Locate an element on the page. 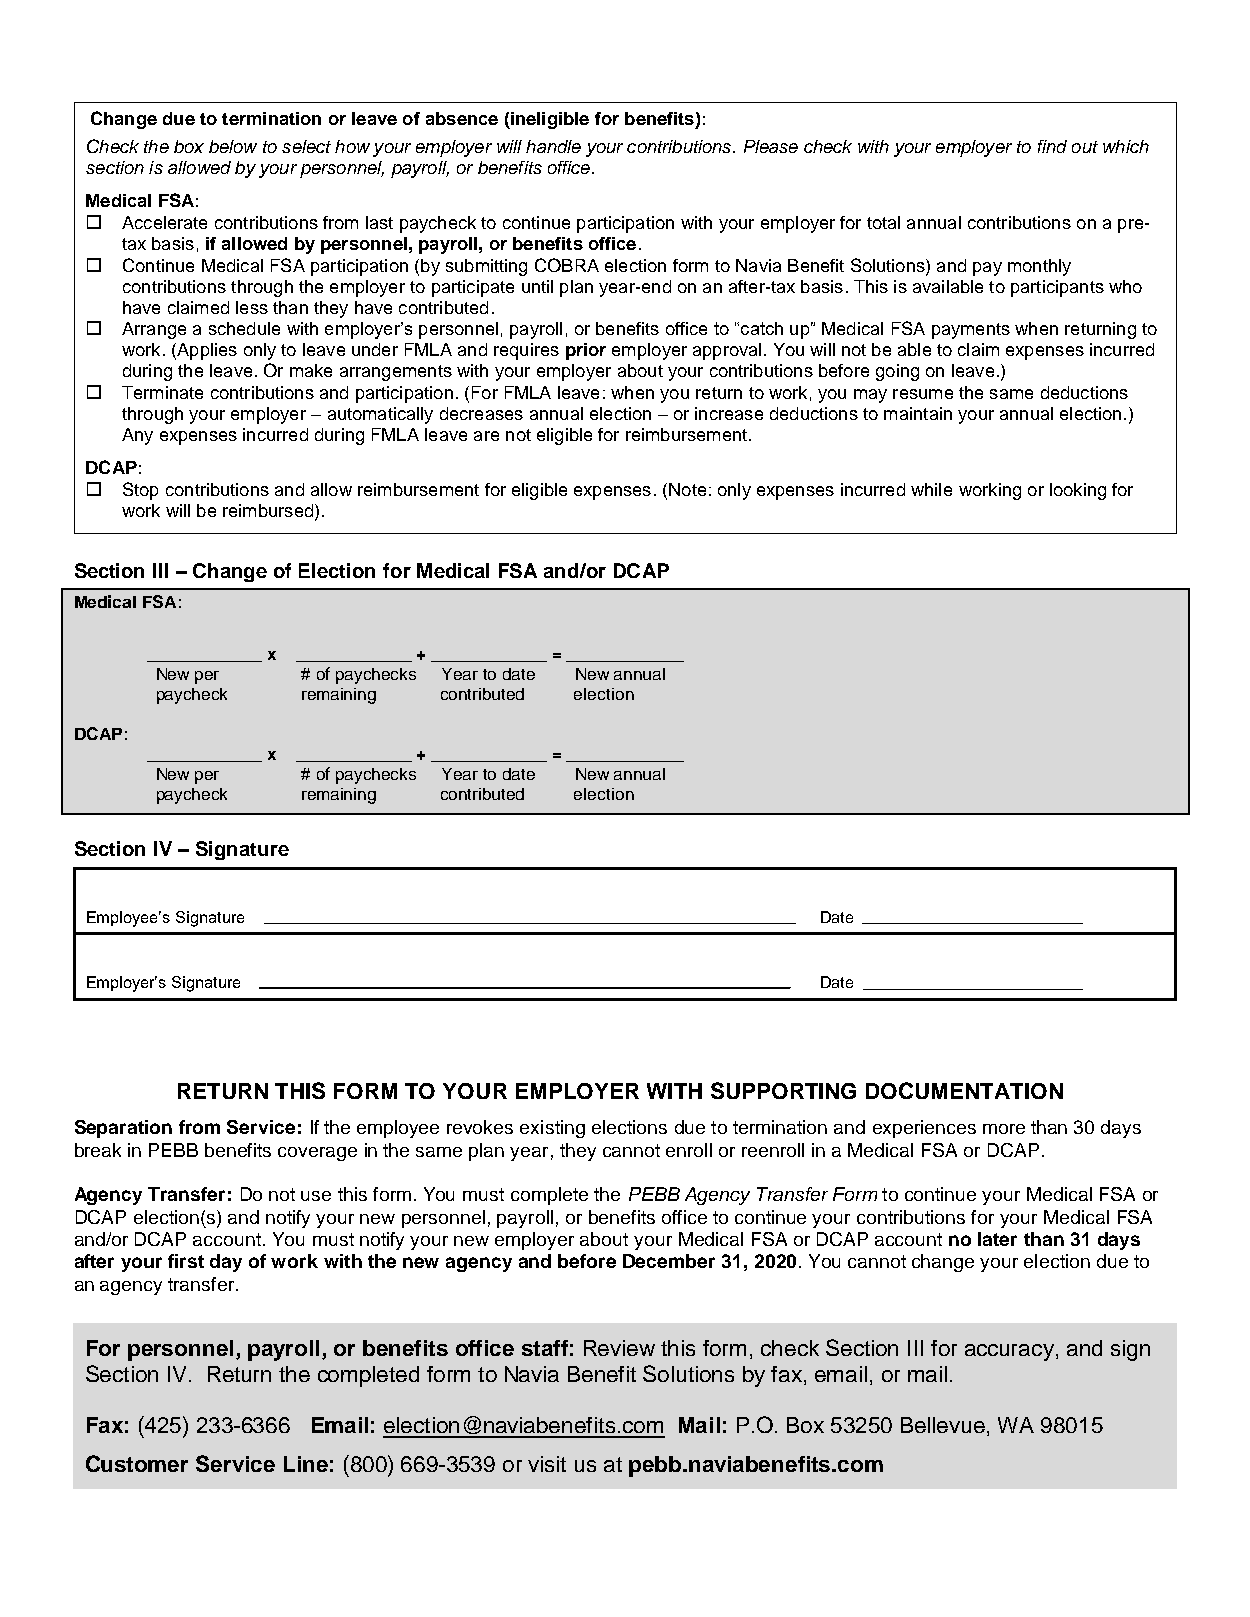 This document has width=1250, height=1617. below is located at coordinates (233, 146).
